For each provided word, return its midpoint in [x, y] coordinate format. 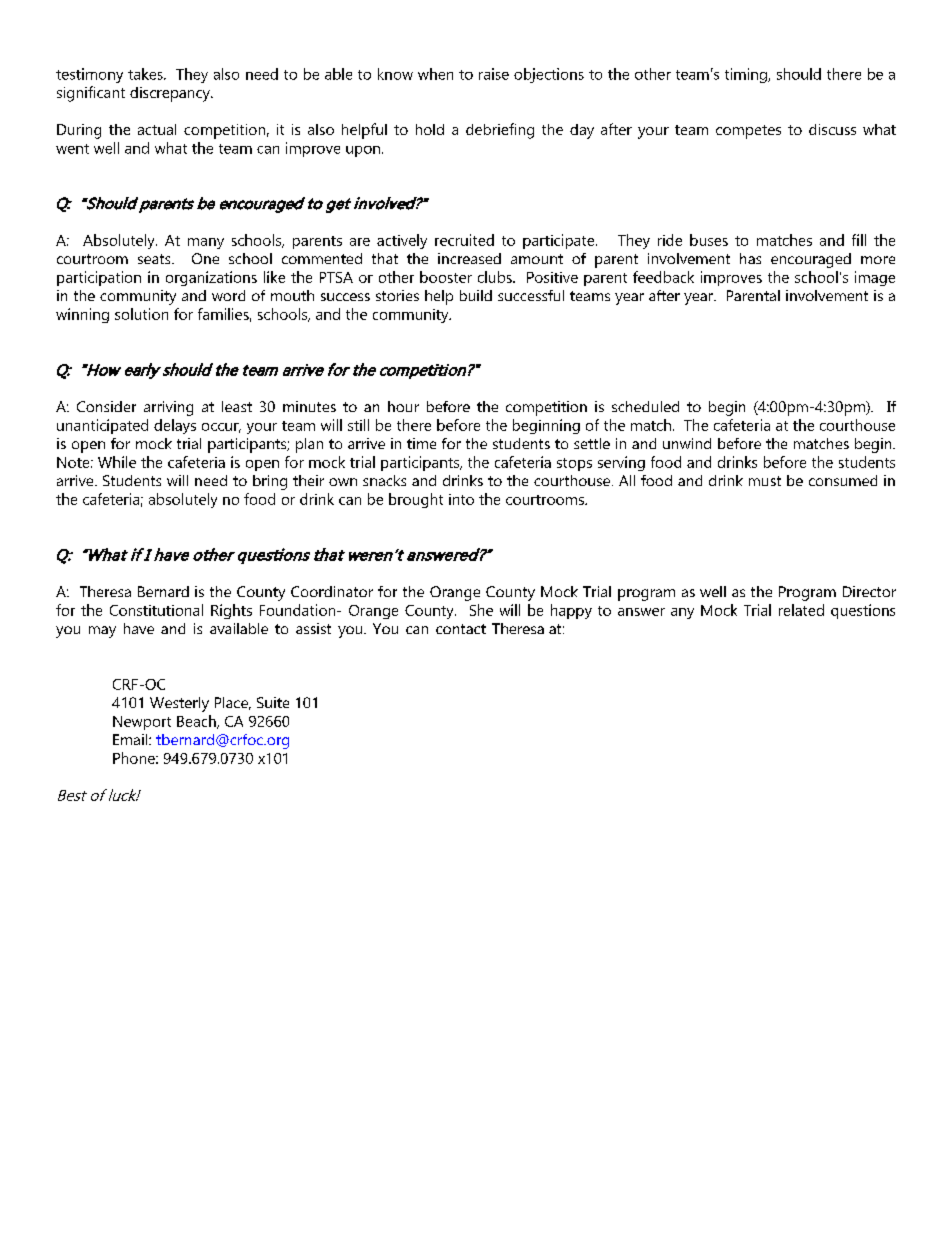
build [476, 295]
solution [141, 314]
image [875, 278]
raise [494, 74]
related [801, 610]
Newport [142, 723]
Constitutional [156, 610]
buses [709, 240]
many [206, 243]
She [481, 610]
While [117, 462]
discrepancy [171, 94]
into [461, 499]
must [765, 481]
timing [747, 75]
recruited [464, 240]
